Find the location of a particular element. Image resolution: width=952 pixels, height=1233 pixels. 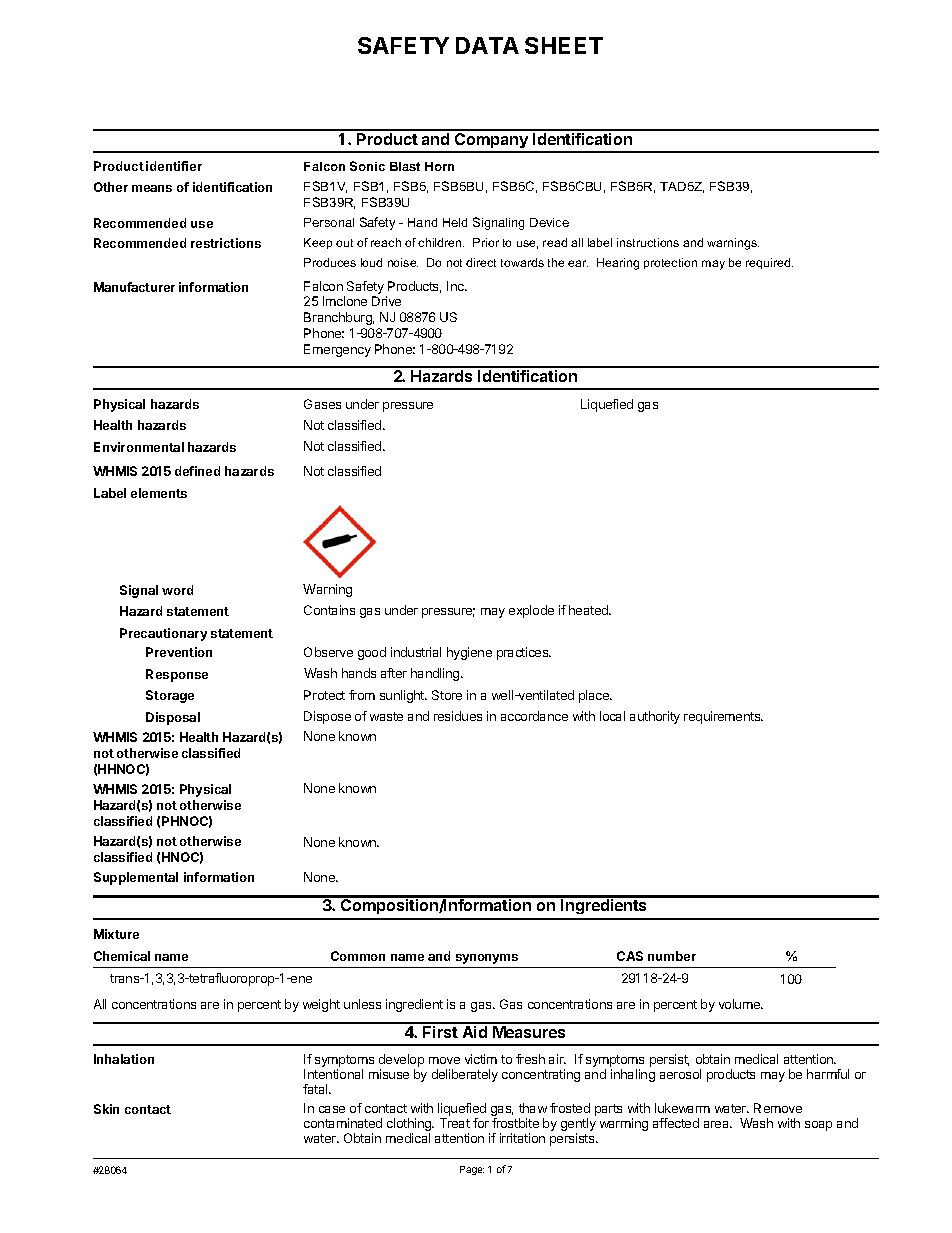

identifier is located at coordinates (174, 166).
